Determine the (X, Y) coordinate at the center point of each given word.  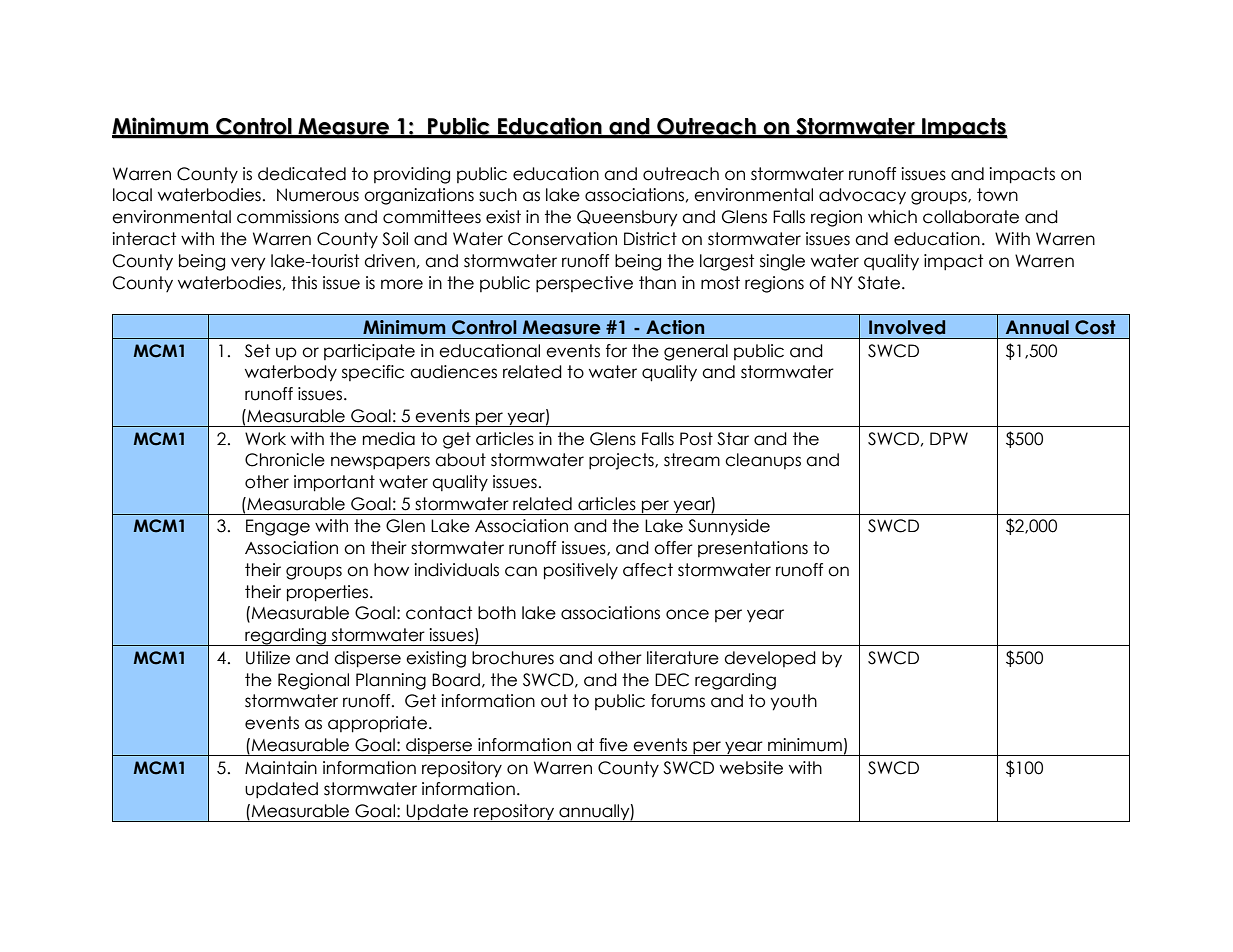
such (498, 195)
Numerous (318, 195)
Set (257, 351)
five (613, 745)
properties (327, 593)
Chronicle (285, 460)
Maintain (281, 768)
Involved (907, 327)
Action (675, 327)
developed (770, 659)
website (751, 768)
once (687, 614)
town (997, 195)
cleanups (763, 461)
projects (622, 461)
